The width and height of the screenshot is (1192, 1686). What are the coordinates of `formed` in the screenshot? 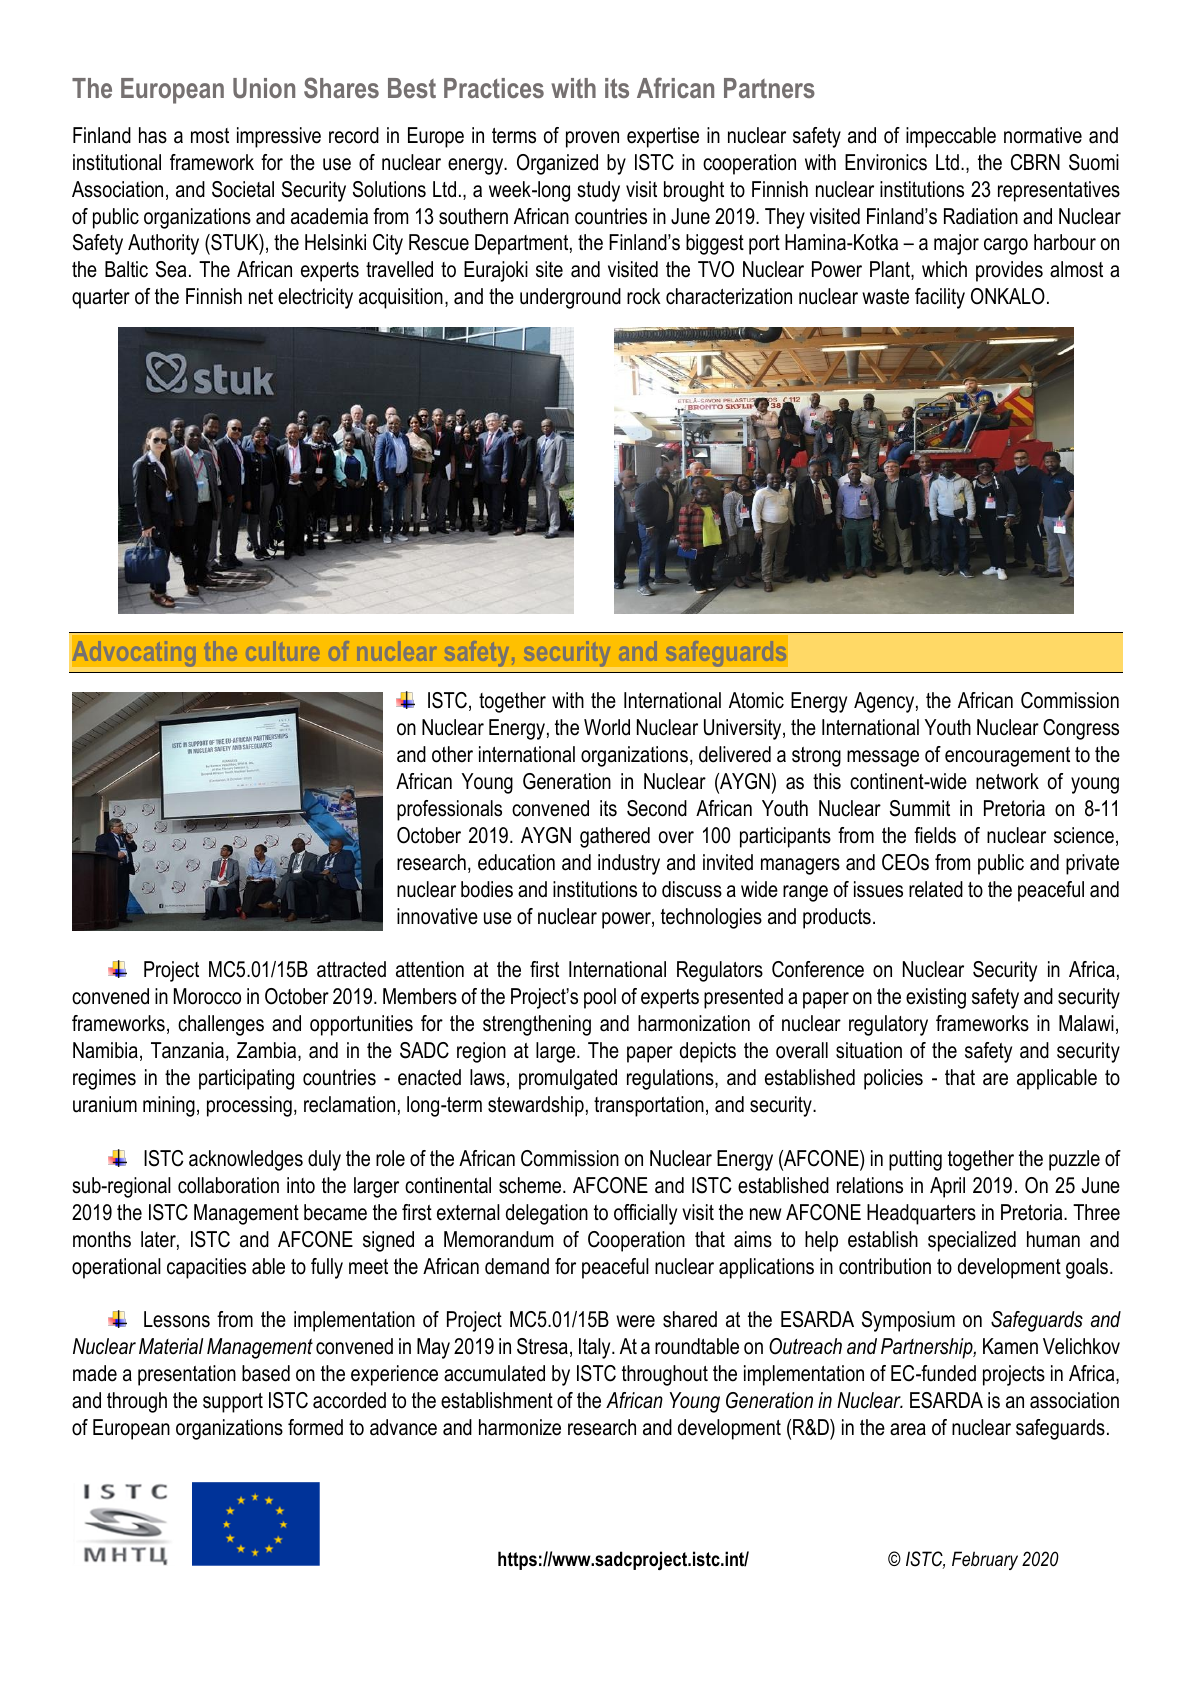 It's located at (315, 1427).
